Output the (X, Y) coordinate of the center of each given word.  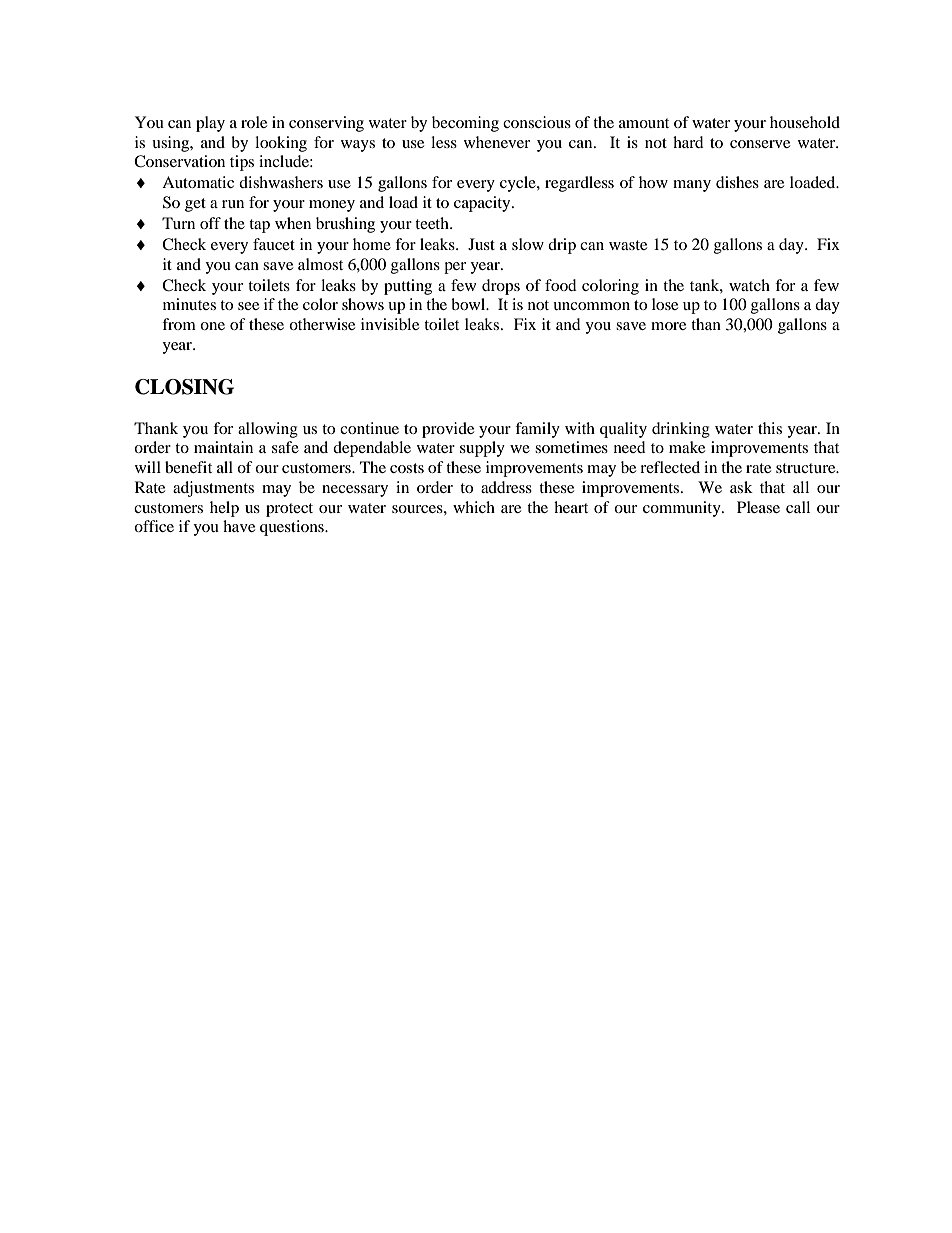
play (210, 124)
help (224, 509)
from (179, 324)
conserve (760, 144)
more (668, 326)
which (474, 507)
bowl (469, 304)
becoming (465, 124)
